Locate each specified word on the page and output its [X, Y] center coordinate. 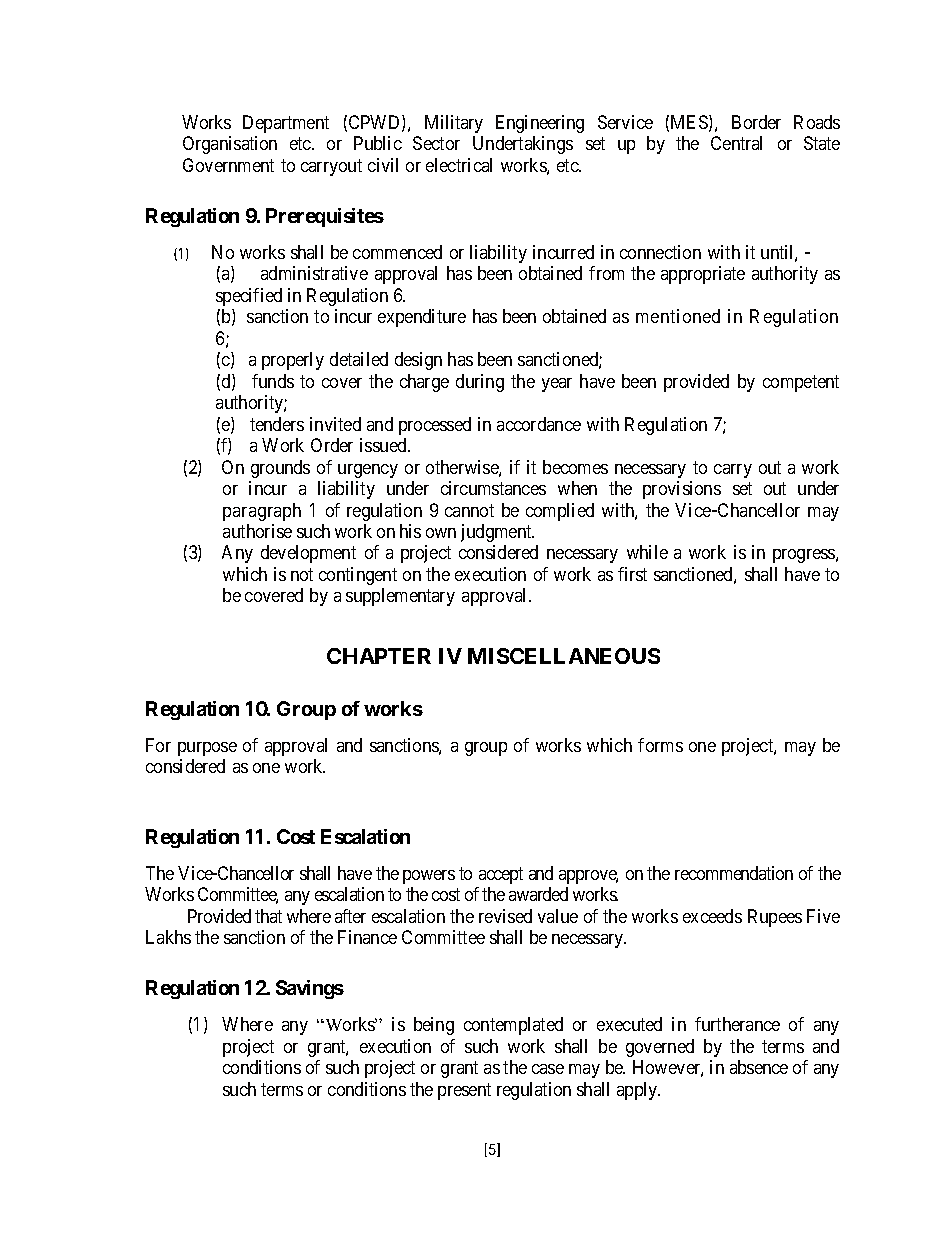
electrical [459, 165]
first [632, 574]
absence [759, 1067]
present [464, 1091]
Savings [310, 989]
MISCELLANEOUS [564, 656]
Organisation [230, 145]
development [308, 554]
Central [736, 143]
